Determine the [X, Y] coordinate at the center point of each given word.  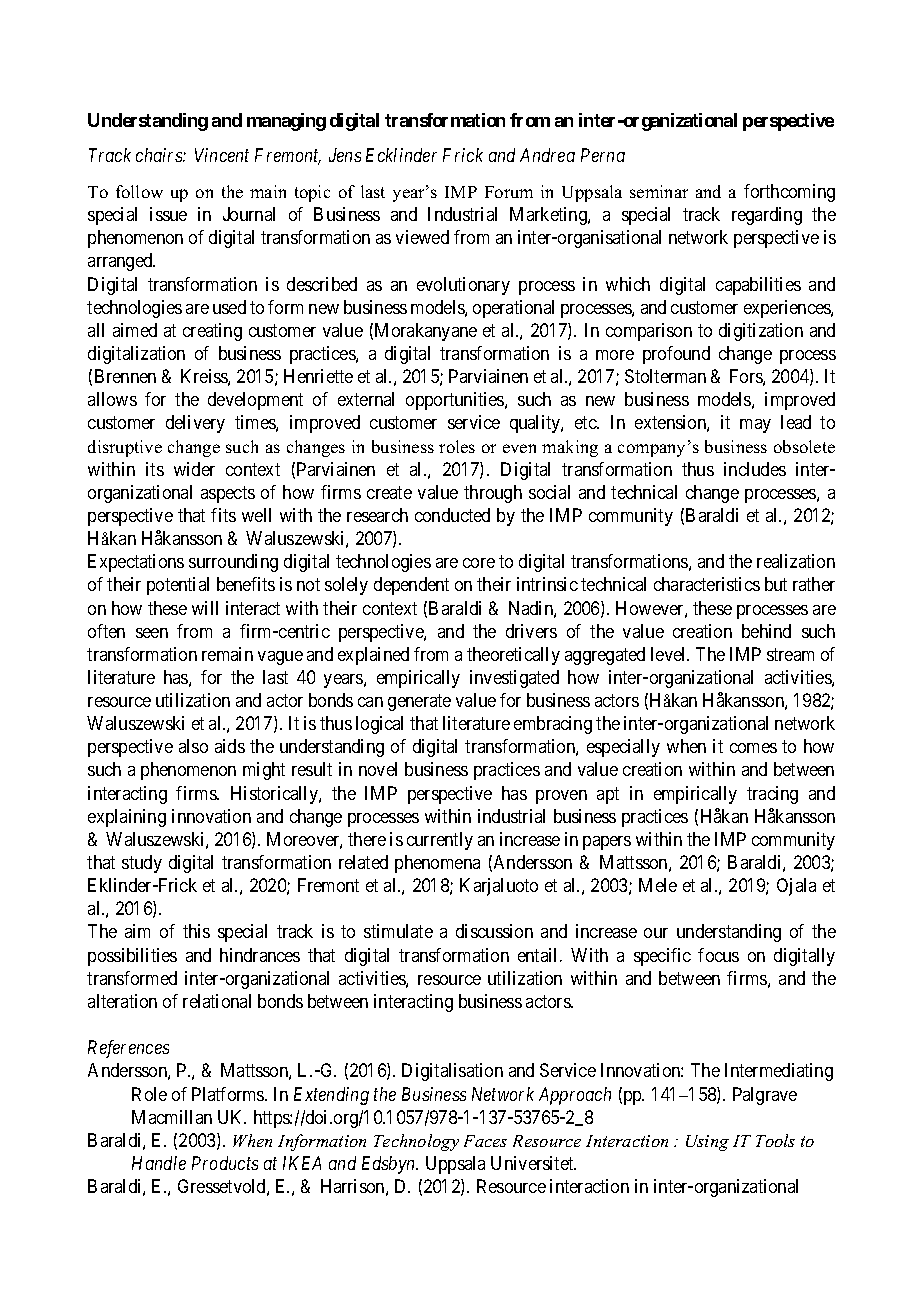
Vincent [222, 155]
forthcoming [789, 193]
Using [707, 1143]
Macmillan [172, 1117]
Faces [485, 1141]
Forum [509, 192]
